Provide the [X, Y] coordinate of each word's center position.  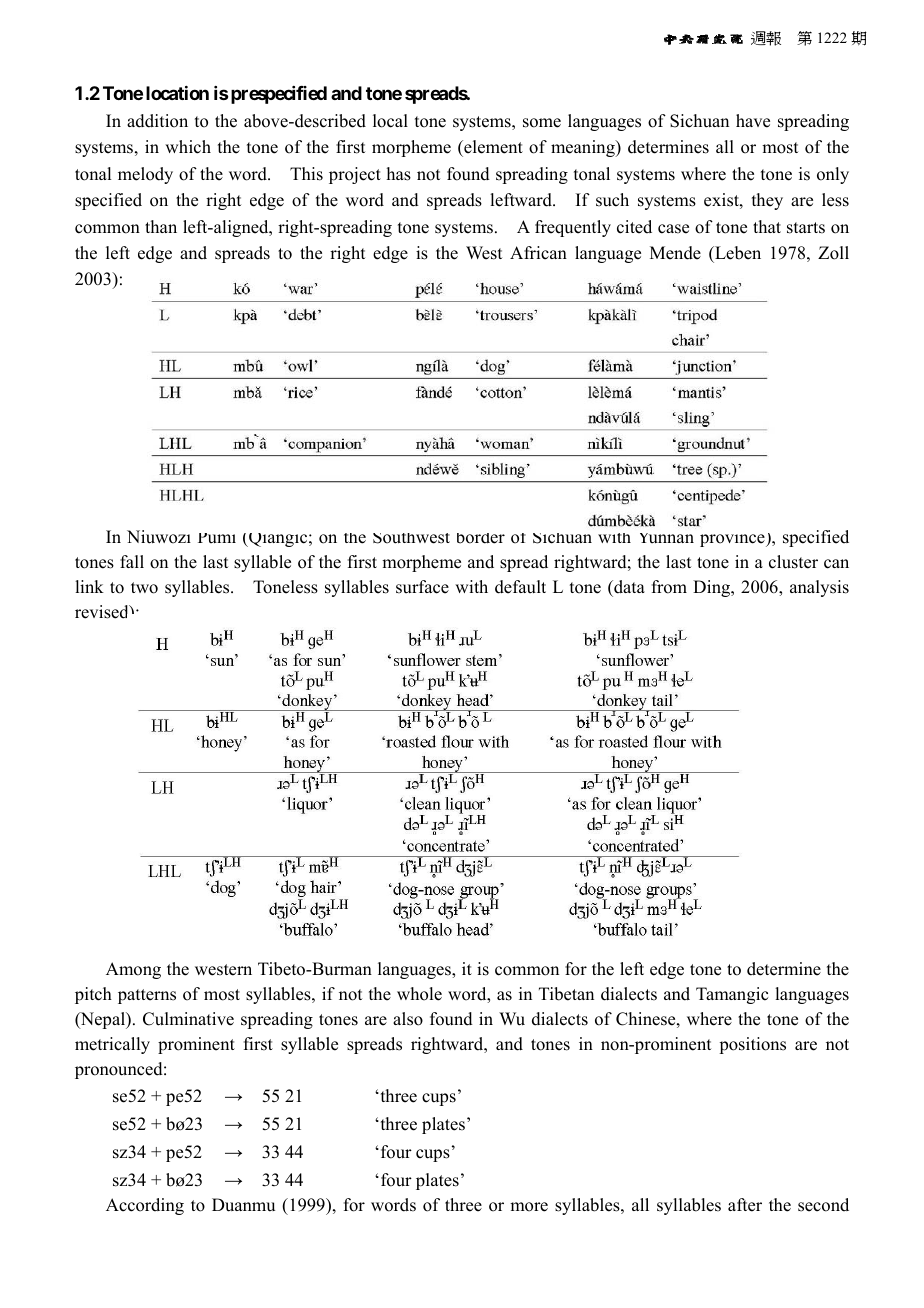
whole [419, 994]
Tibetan [566, 994]
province [733, 540]
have [753, 121]
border [481, 538]
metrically [112, 1045]
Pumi [217, 538]
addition [157, 121]
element [492, 148]
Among [133, 970]
